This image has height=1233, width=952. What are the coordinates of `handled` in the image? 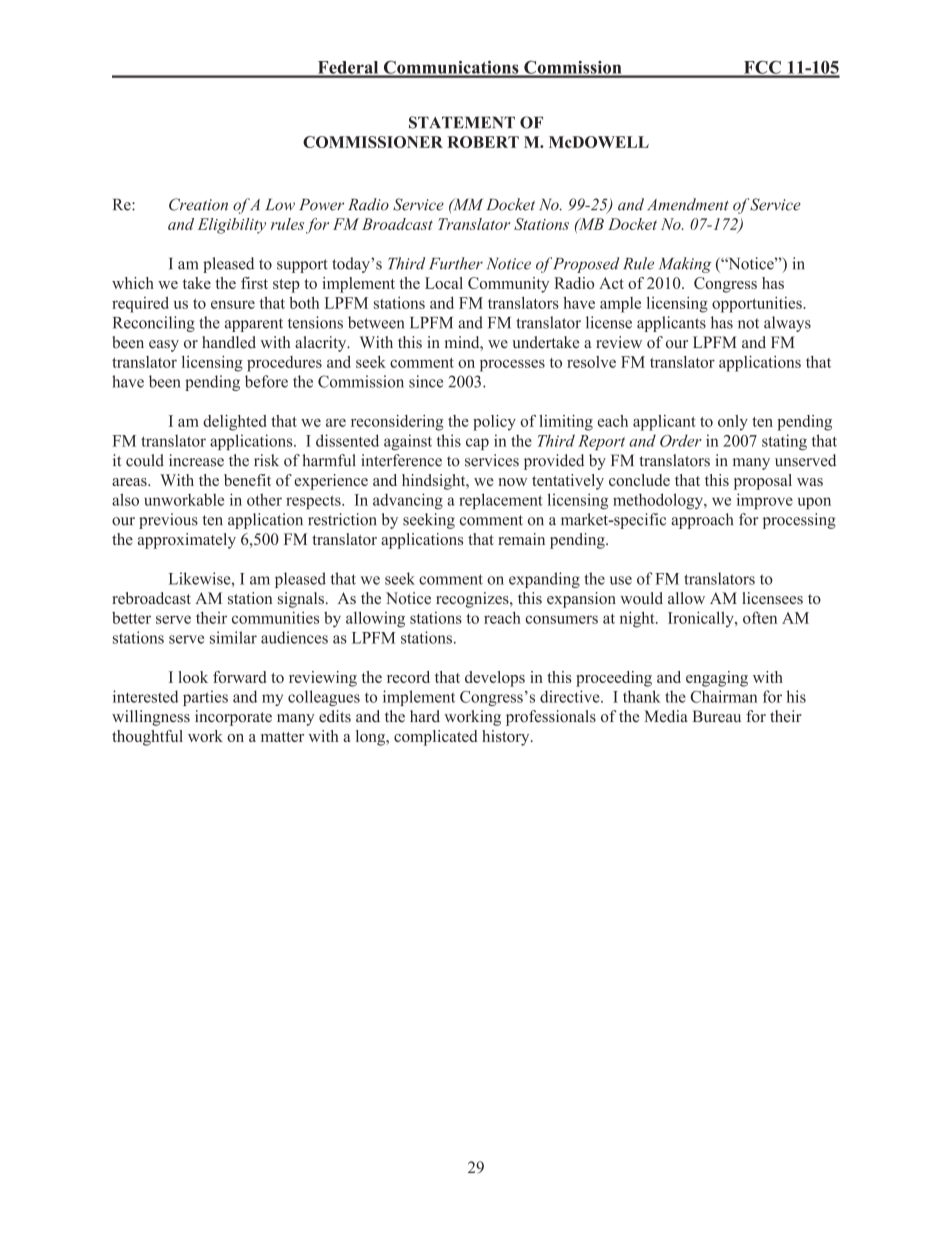 It's located at (229, 342).
